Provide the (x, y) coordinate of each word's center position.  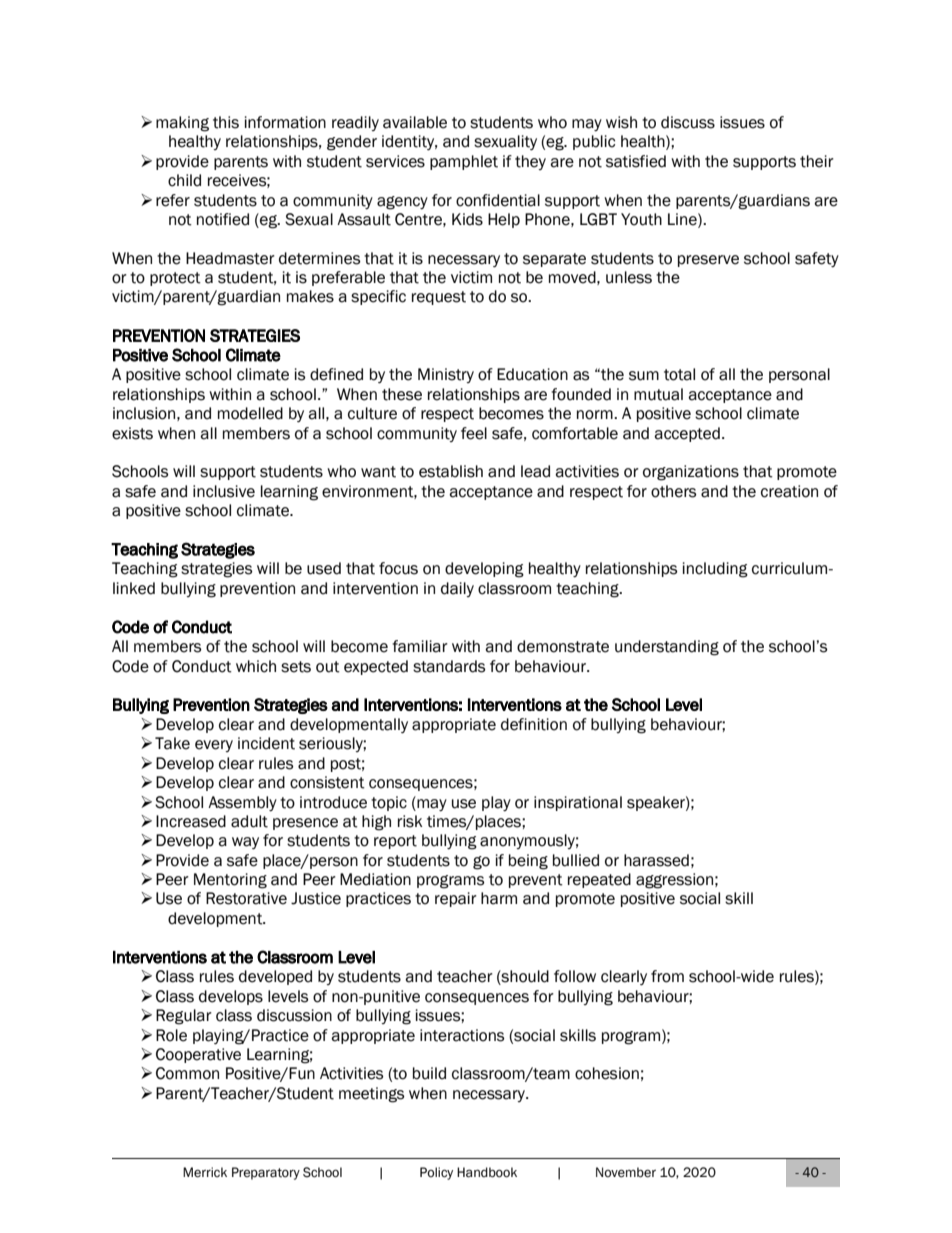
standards (449, 666)
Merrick (205, 1172)
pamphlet (464, 162)
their (817, 161)
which (256, 666)
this (226, 122)
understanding (667, 648)
